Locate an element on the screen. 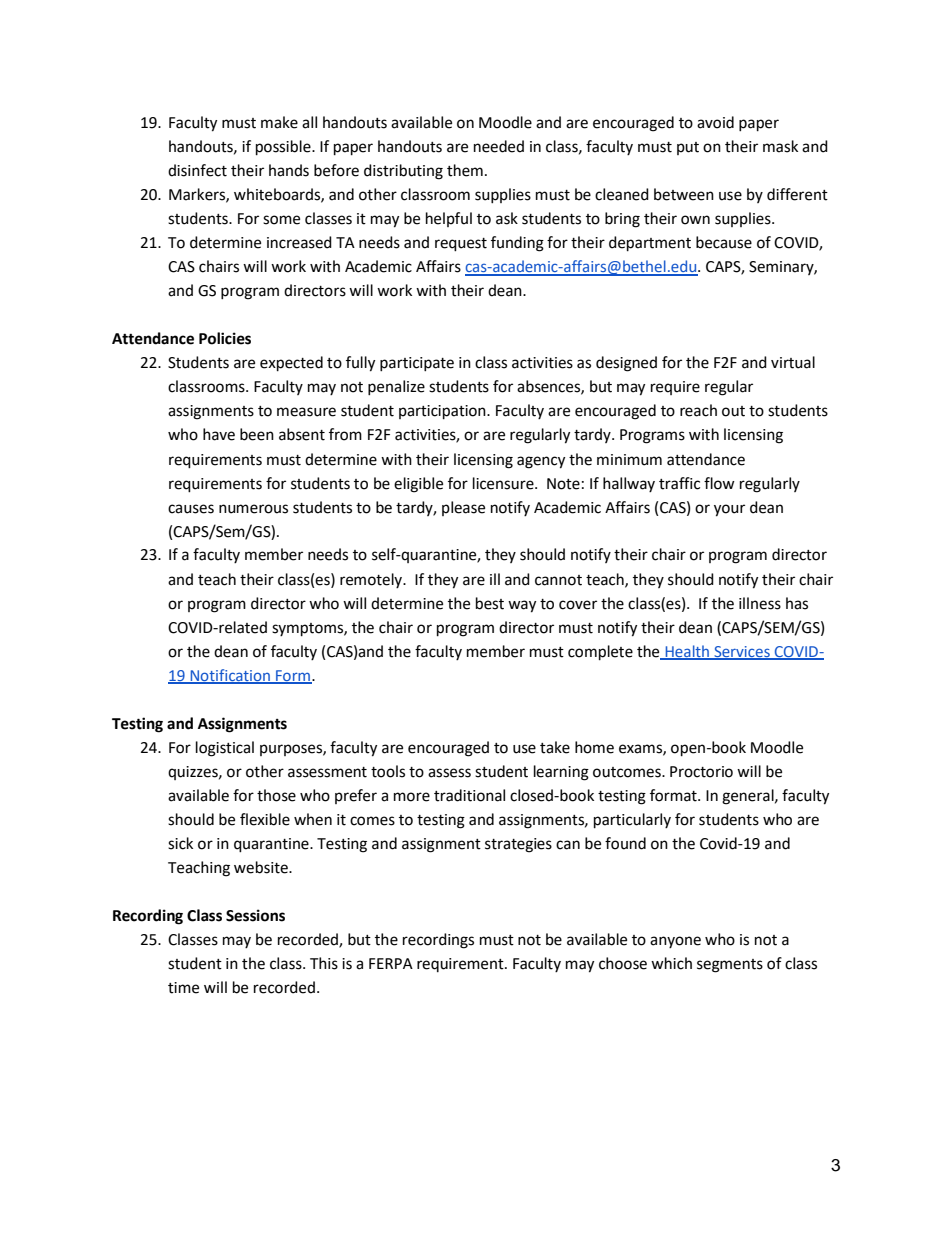 This screenshot has width=952, height=1233. licensure is located at coordinates (504, 483).
